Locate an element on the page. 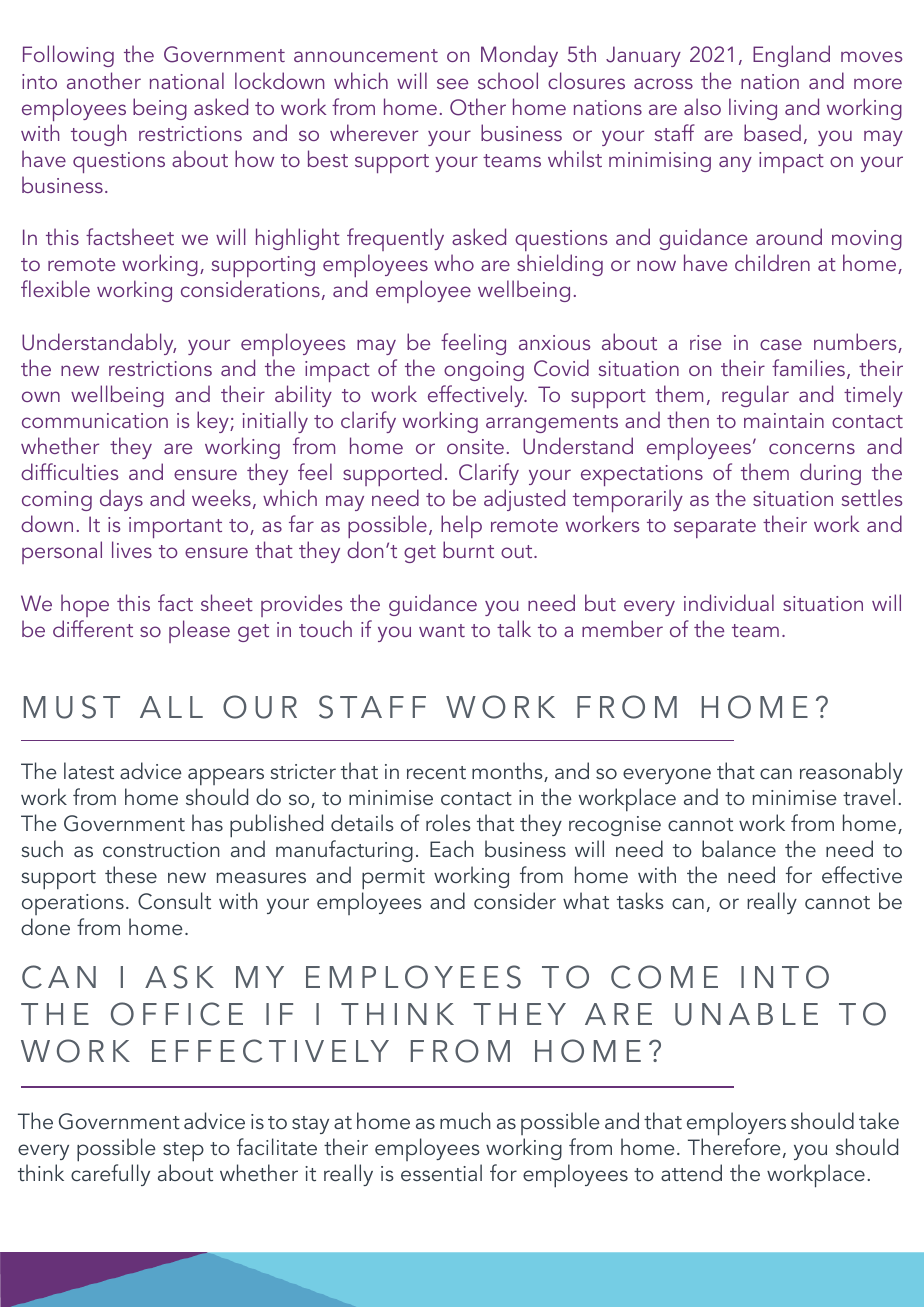 The image size is (924, 1308). Each is located at coordinates (452, 848).
